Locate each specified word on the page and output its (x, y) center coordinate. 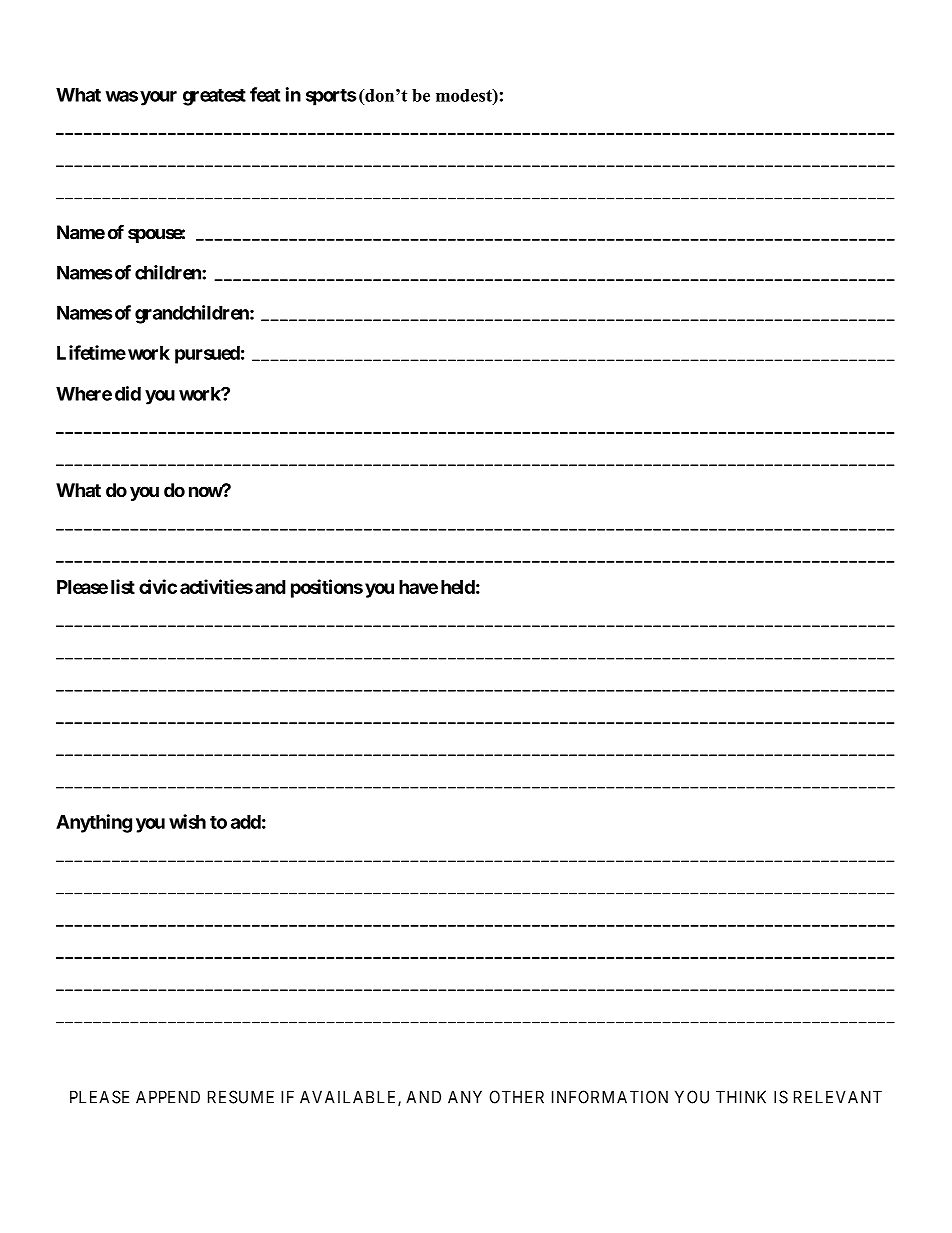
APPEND (168, 1097)
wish (187, 821)
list (123, 586)
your (158, 98)
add (246, 822)
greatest (214, 97)
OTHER (517, 1097)
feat (265, 94)
